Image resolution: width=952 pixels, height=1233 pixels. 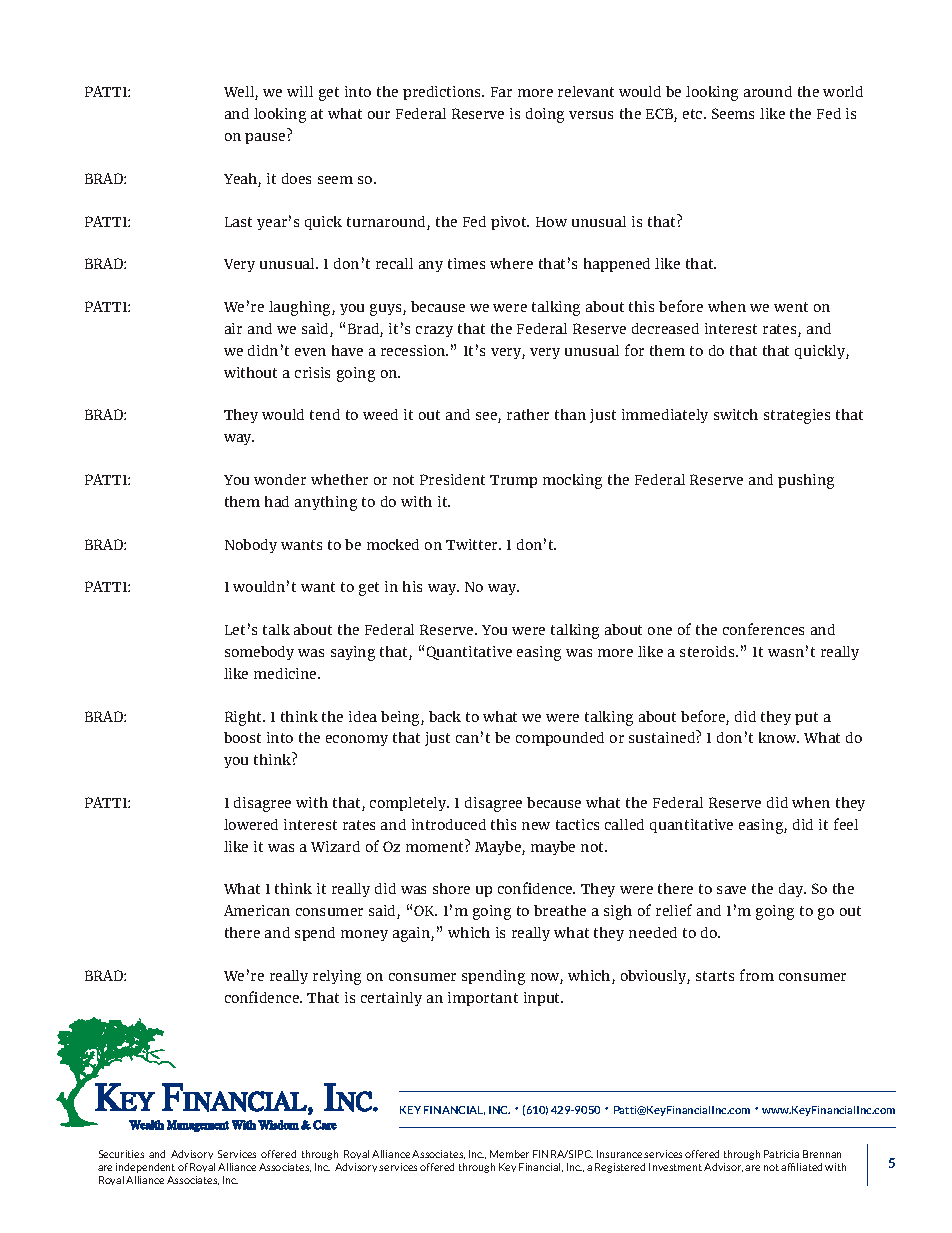 I want to click on independent, so click(x=145, y=1168).
